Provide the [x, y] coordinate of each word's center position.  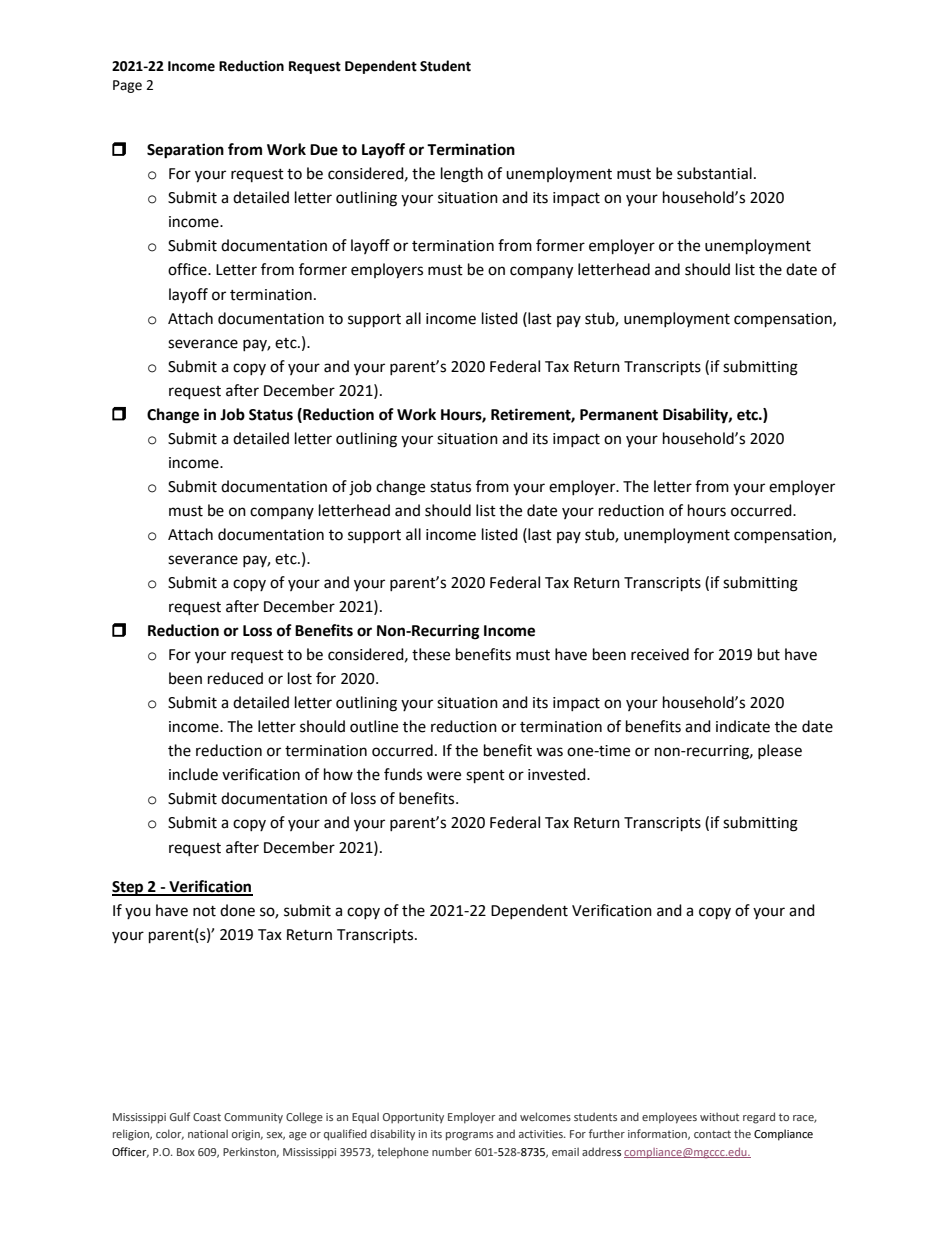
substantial [714, 173]
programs [469, 1136]
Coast [207, 1117]
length [462, 175]
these [431, 654]
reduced [235, 678]
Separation [185, 151]
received [660, 654]
